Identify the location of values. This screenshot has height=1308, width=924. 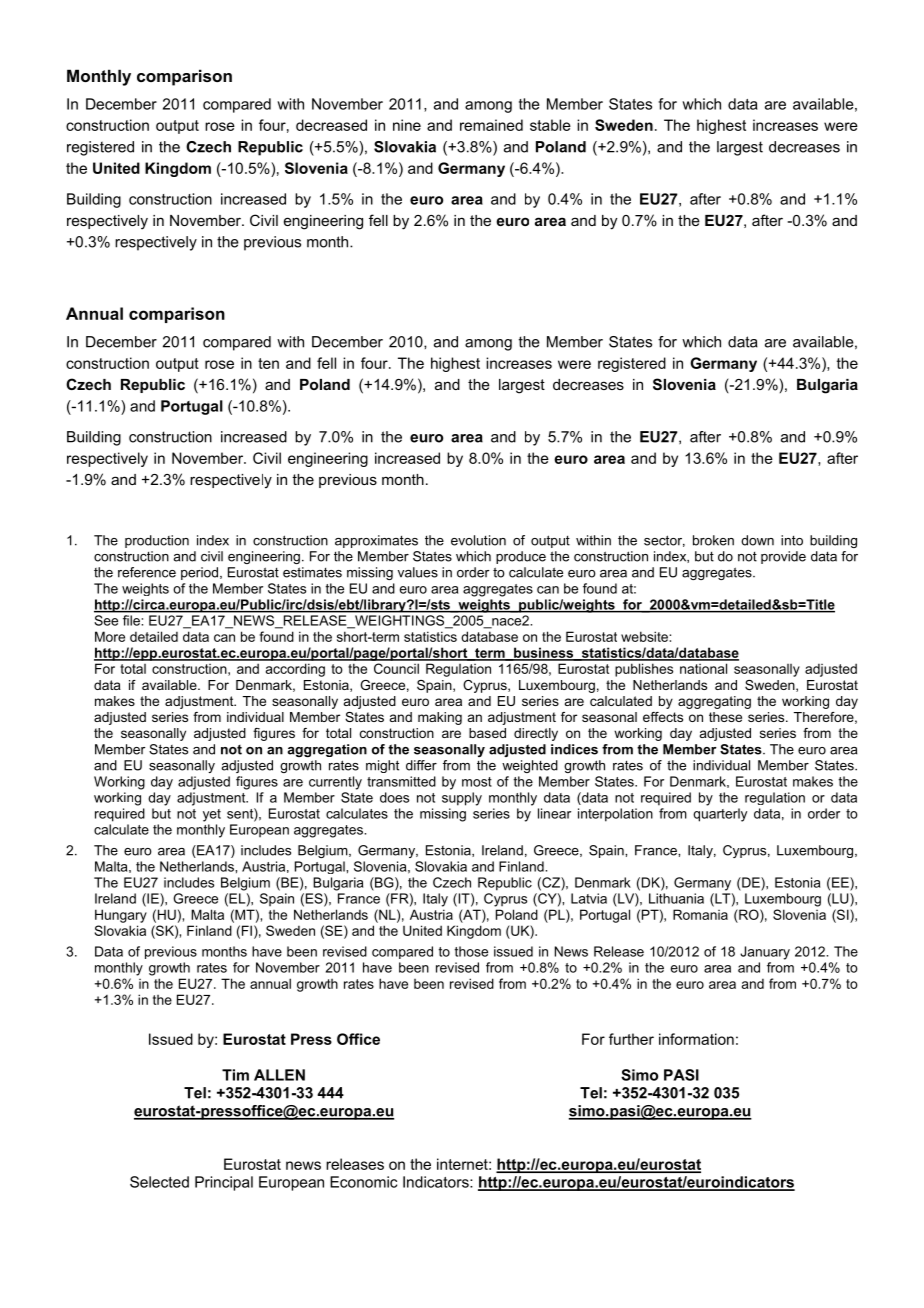
(418, 572).
